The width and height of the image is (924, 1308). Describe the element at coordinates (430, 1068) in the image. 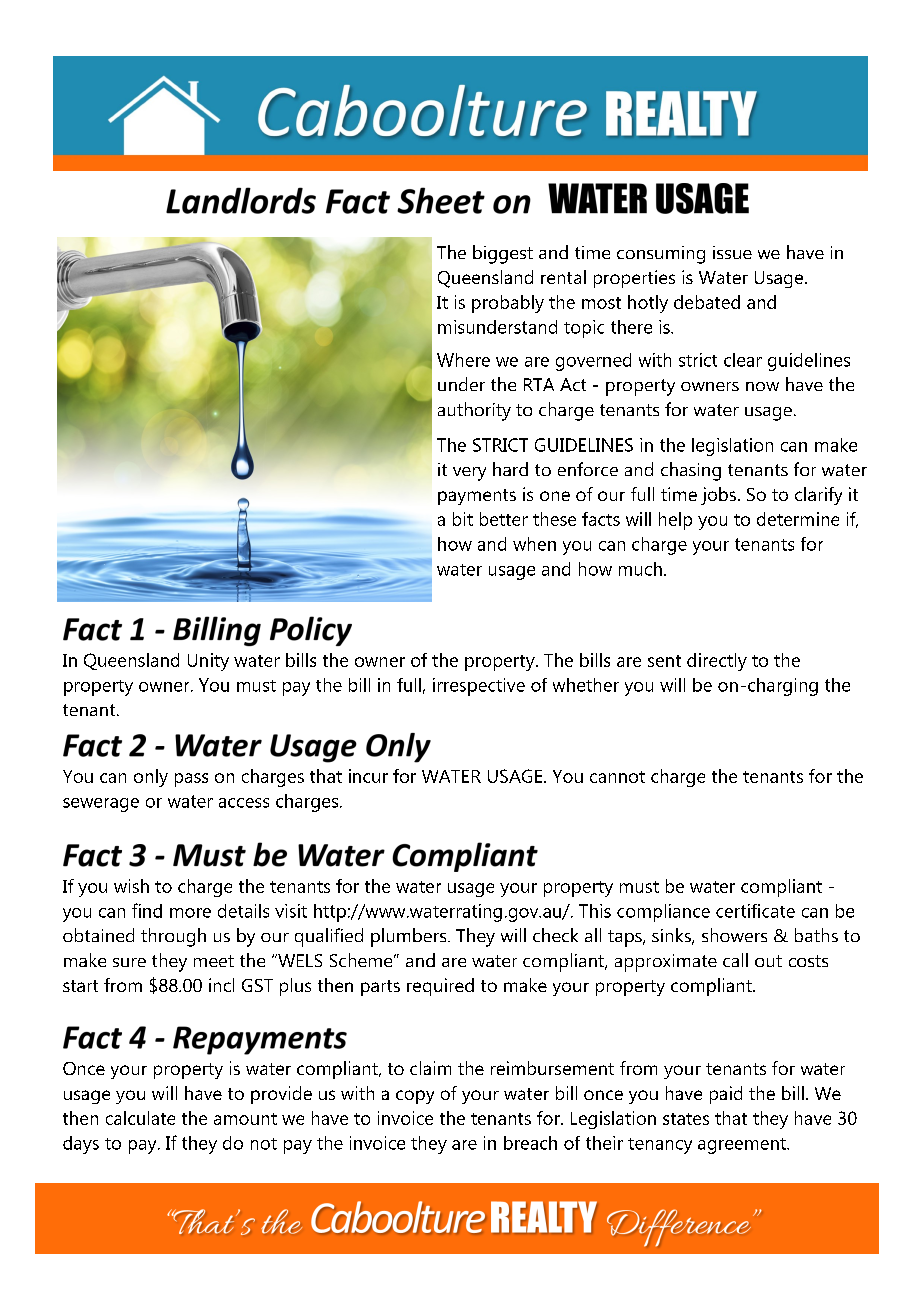

I see `claim` at that location.
